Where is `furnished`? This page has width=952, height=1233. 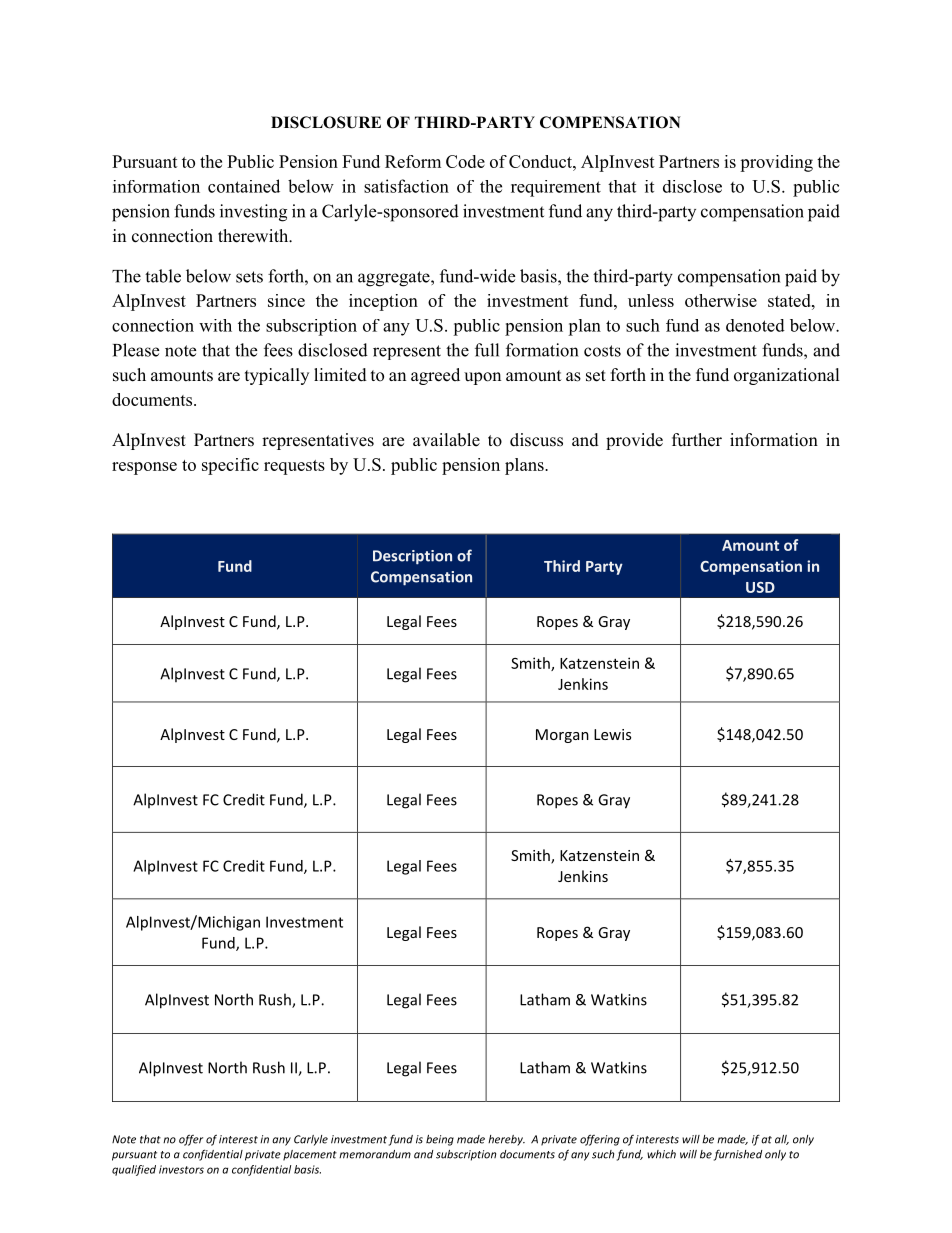 furnished is located at coordinates (738, 1155).
